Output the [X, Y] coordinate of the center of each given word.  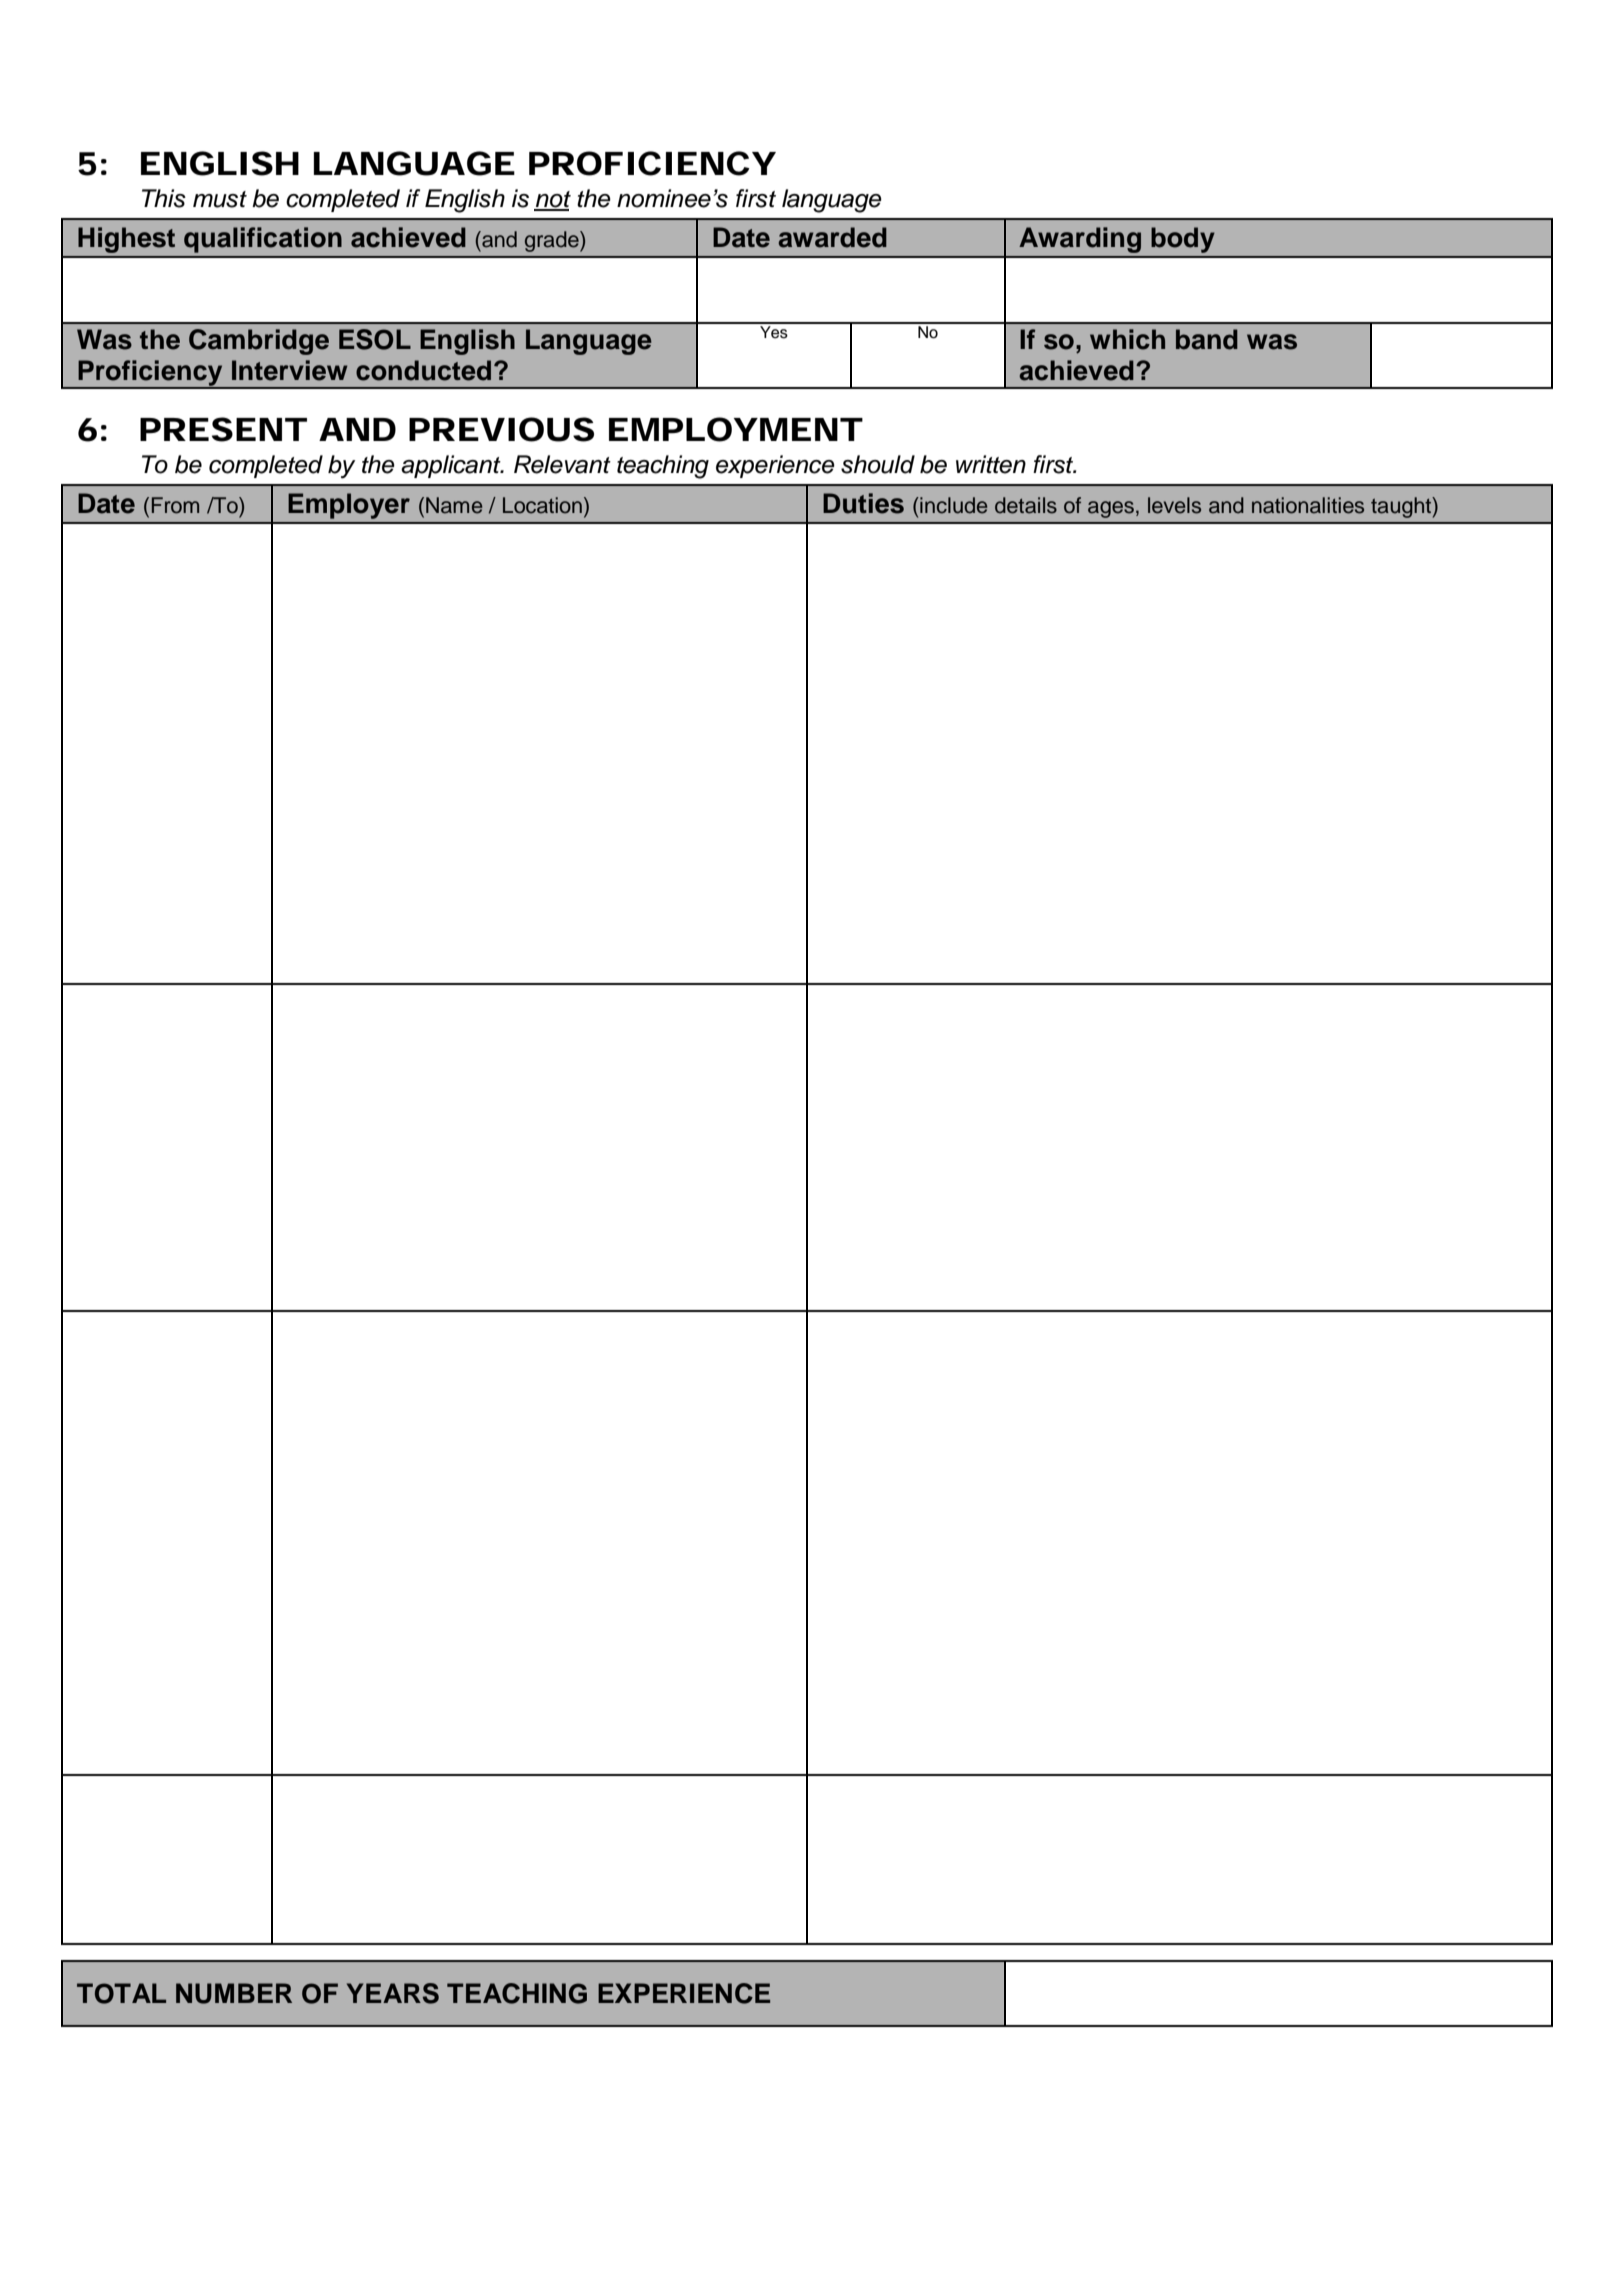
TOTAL [121, 1993]
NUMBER [234, 1993]
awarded [832, 237]
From [175, 505]
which [1127, 339]
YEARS [393, 1993]
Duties [863, 503]
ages [1111, 509]
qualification [263, 240]
